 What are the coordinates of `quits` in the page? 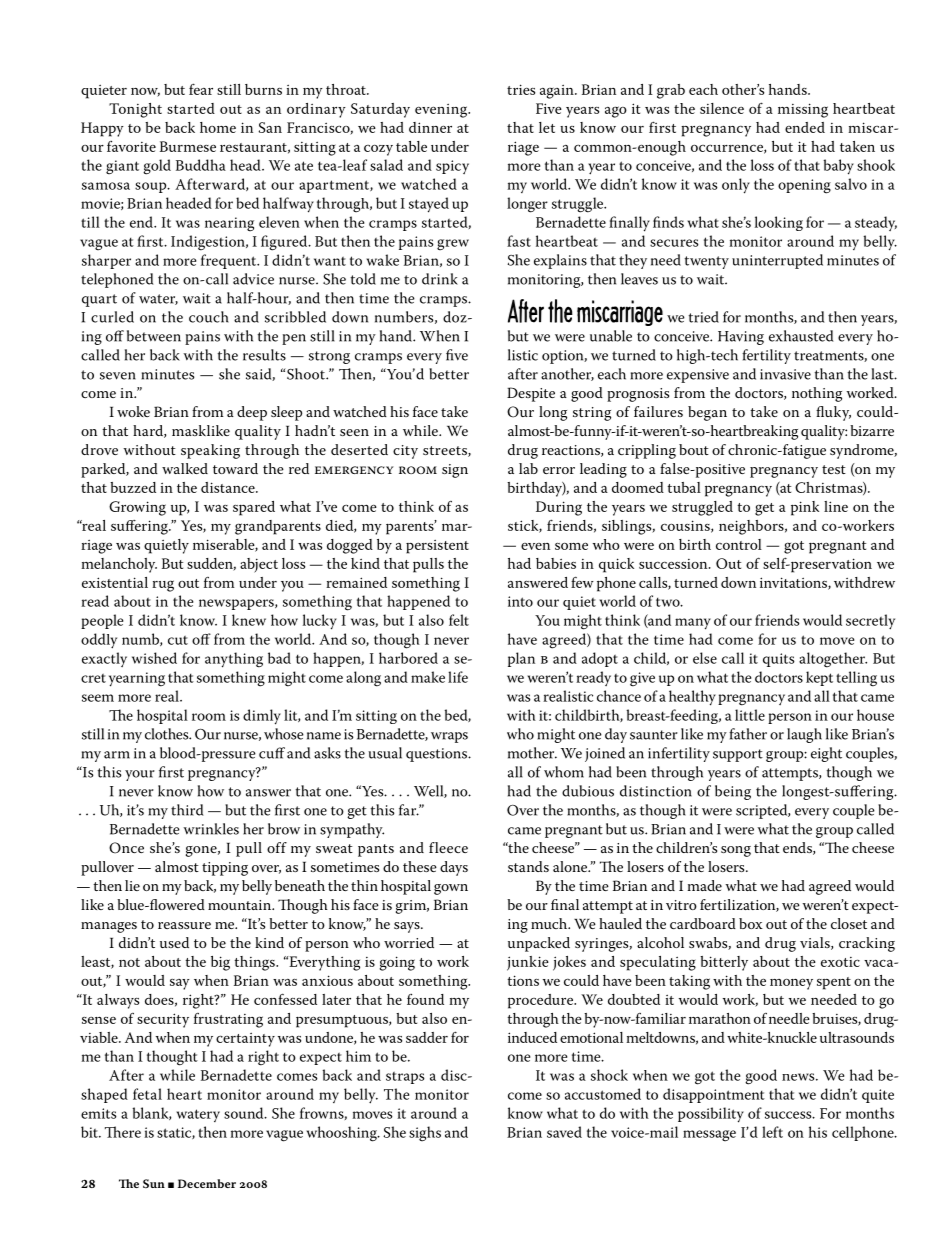 It's located at (779, 660).
